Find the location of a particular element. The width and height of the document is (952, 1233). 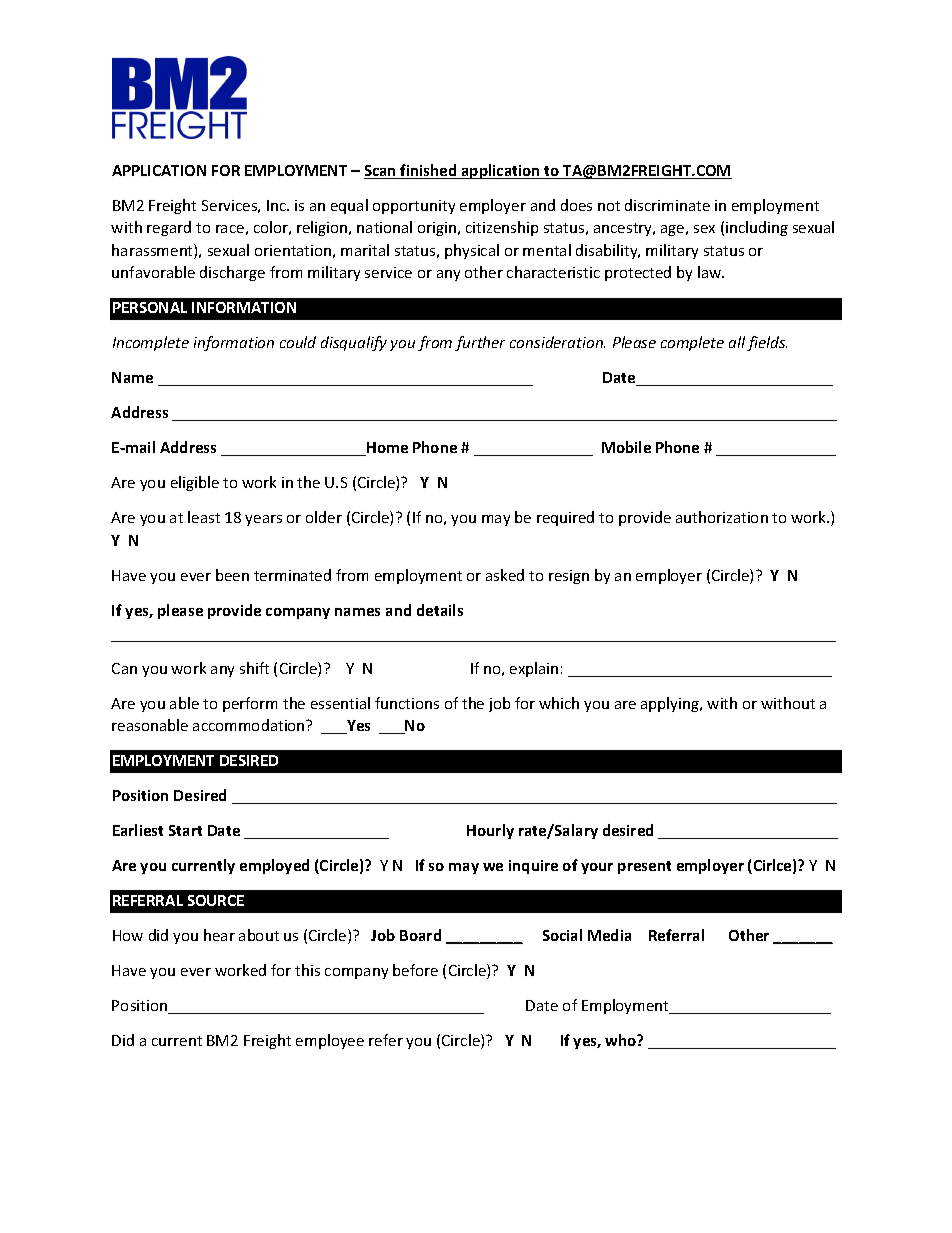

functions is located at coordinates (407, 703).
